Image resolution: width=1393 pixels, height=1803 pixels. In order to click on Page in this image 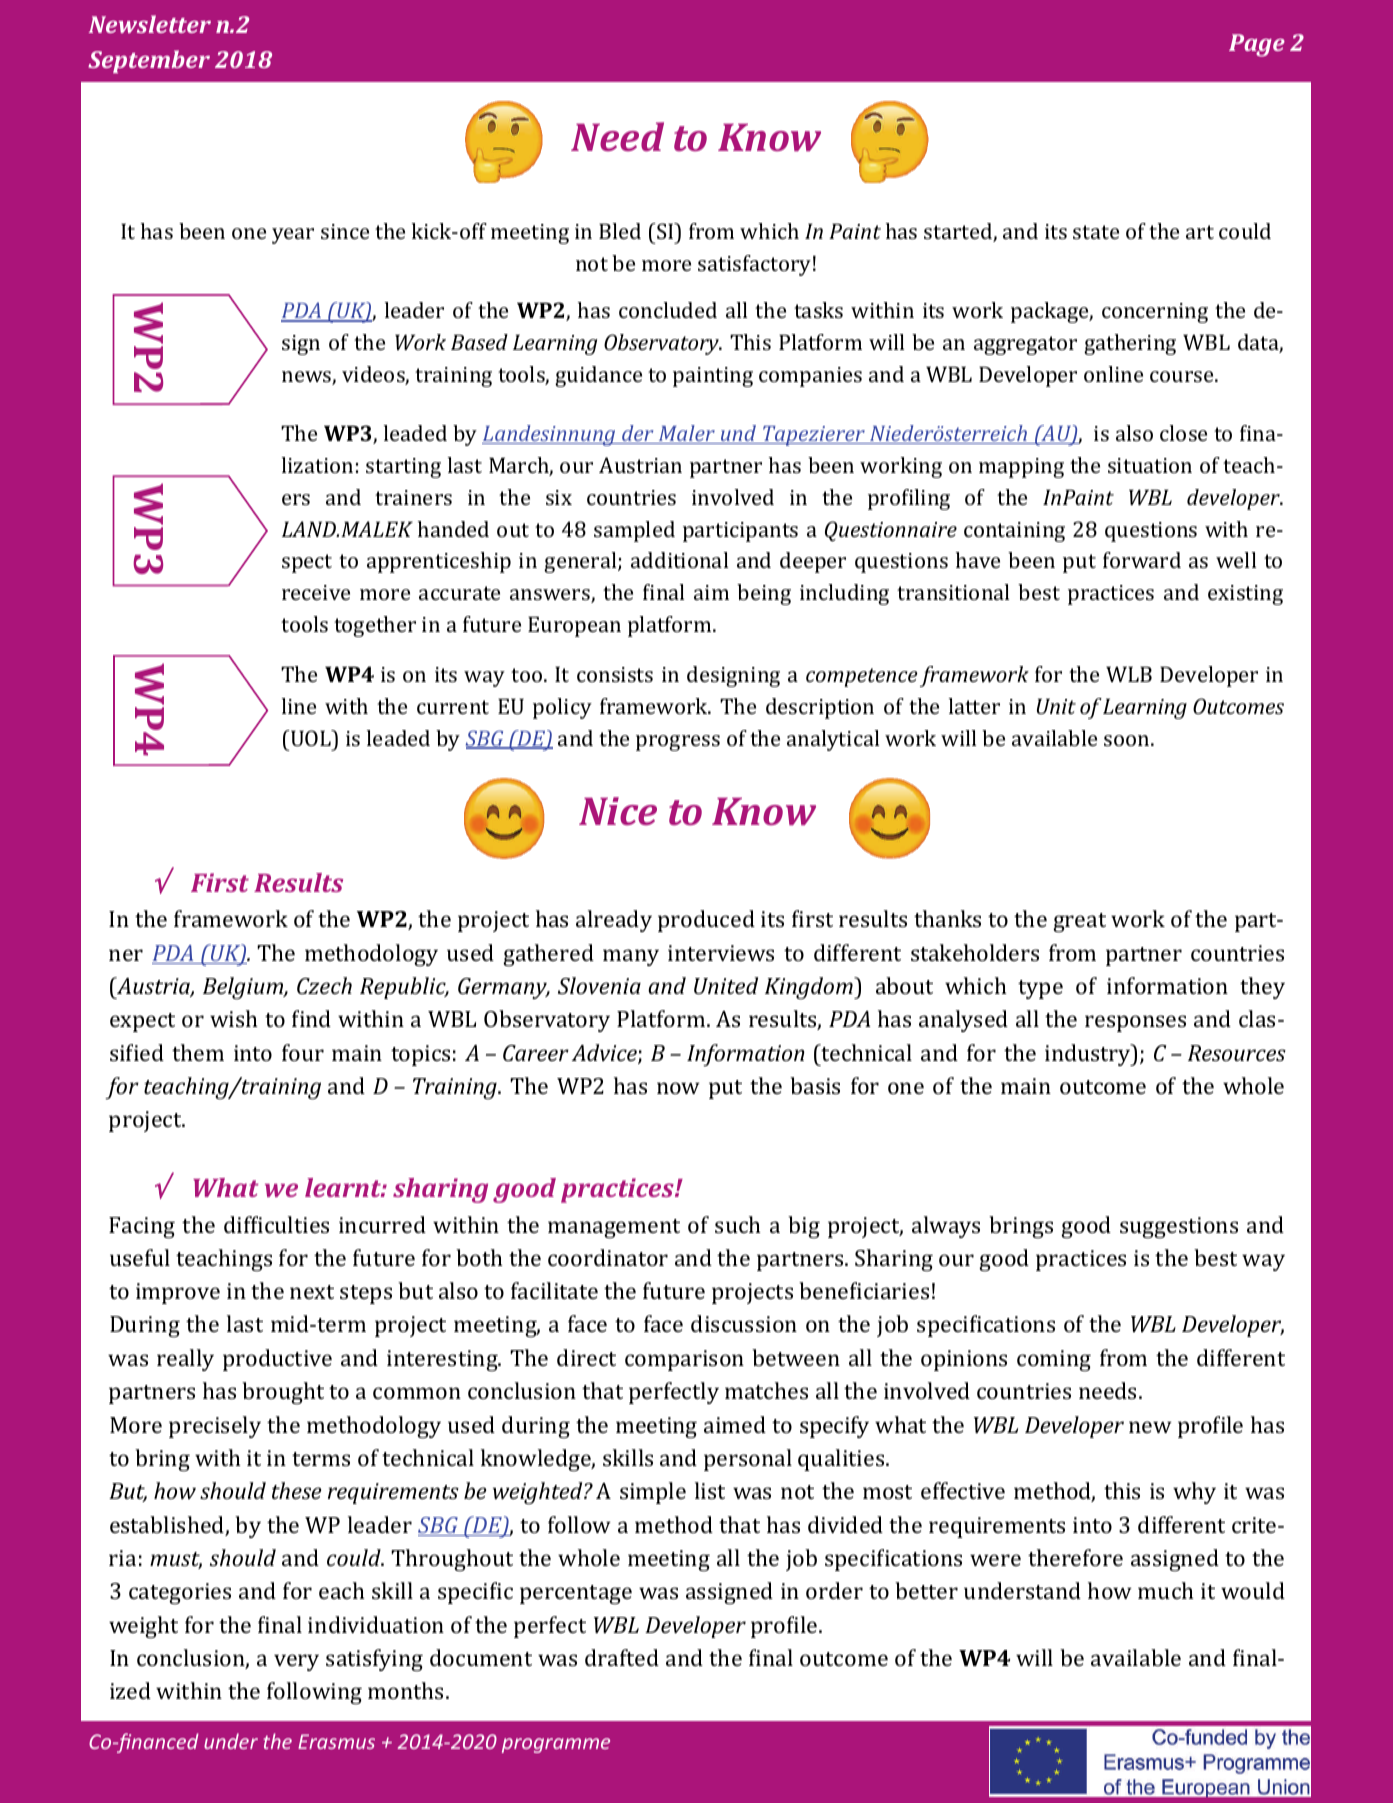, I will do `click(1257, 45)`.
